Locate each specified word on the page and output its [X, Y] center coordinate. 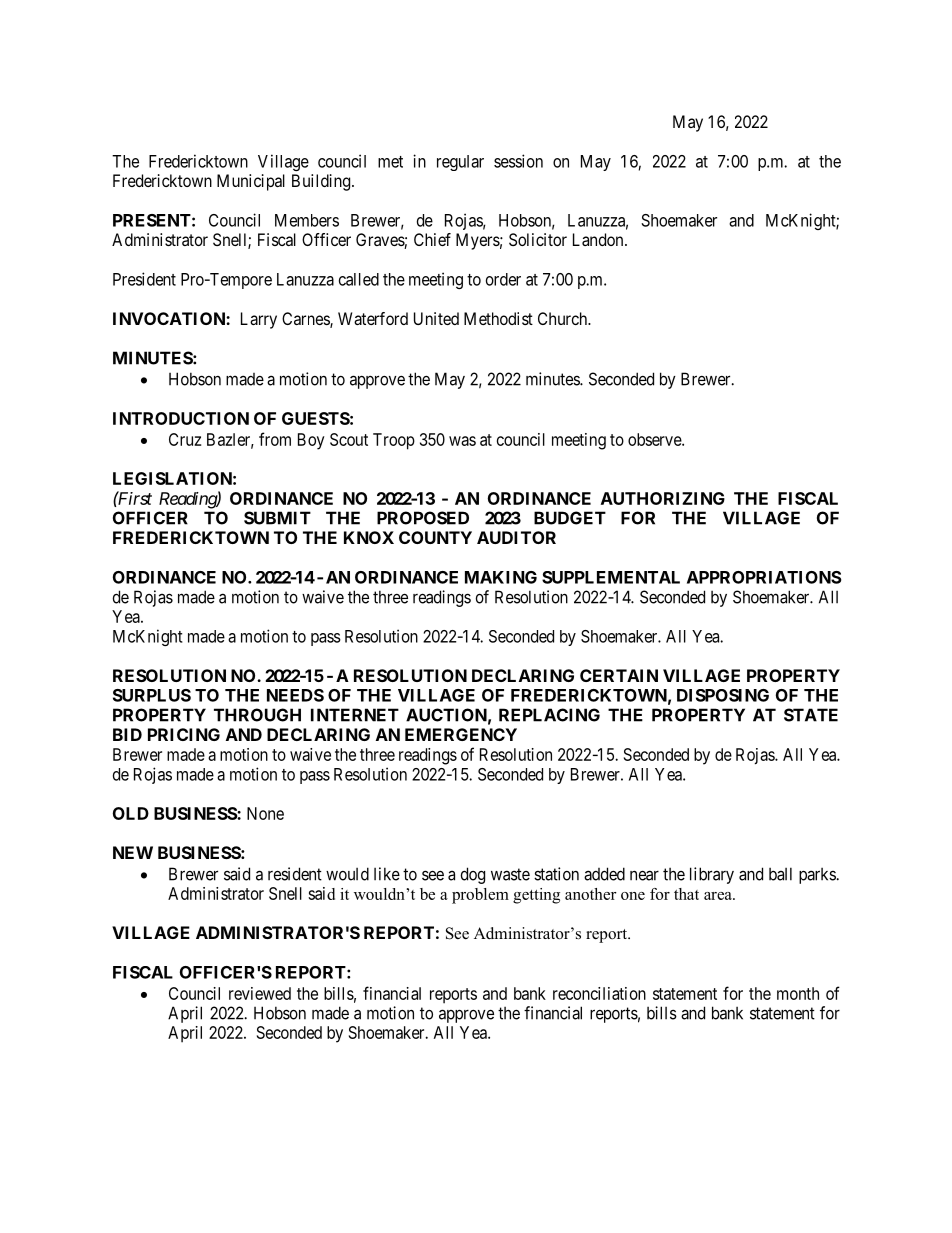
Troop [394, 441]
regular [460, 163]
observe [655, 439]
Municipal [251, 182]
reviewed [260, 993]
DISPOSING [723, 695]
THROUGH [257, 715]
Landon [599, 239]
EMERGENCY [461, 734]
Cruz [185, 439]
